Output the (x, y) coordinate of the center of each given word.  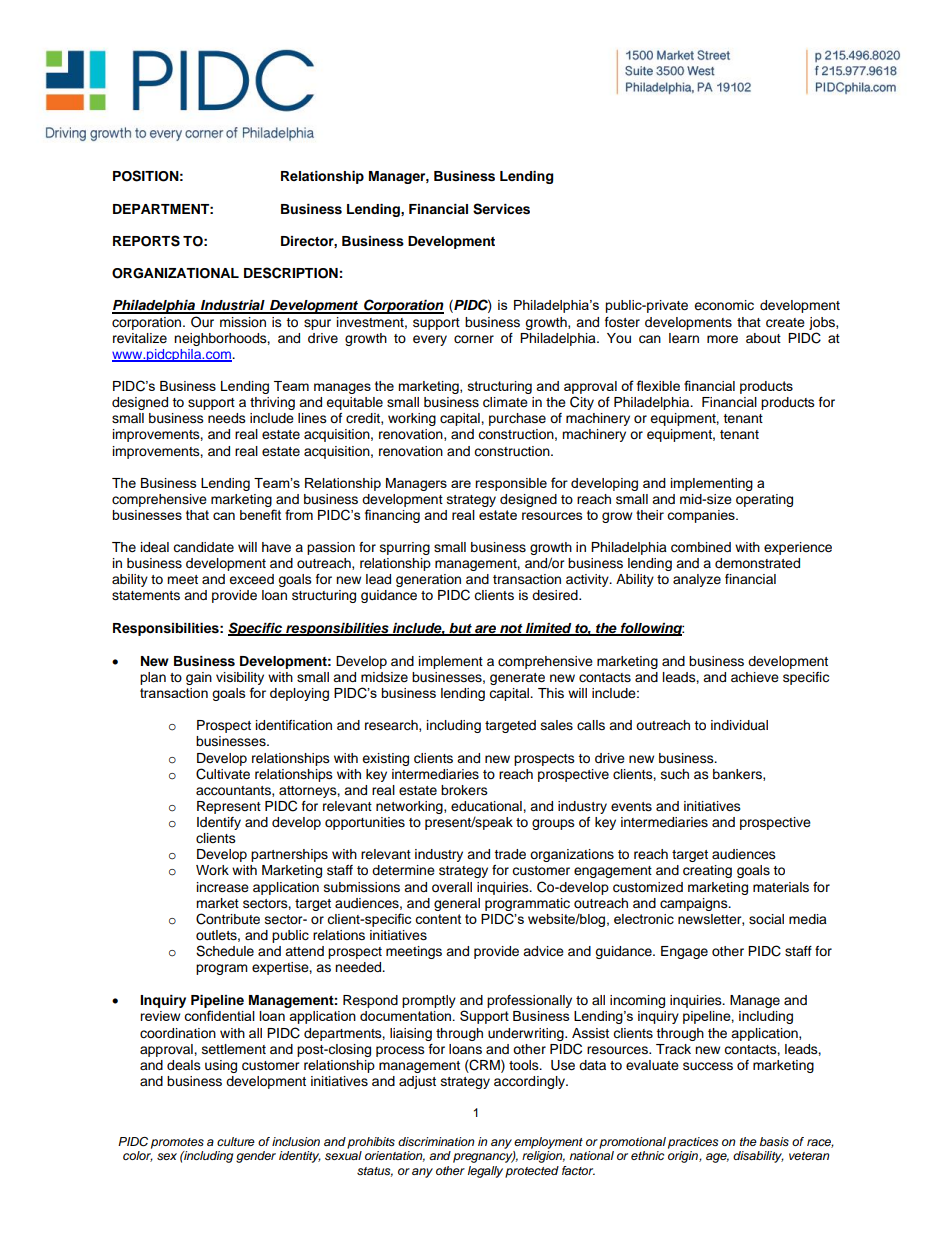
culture (236, 1141)
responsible (511, 484)
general (457, 904)
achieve (755, 677)
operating (764, 500)
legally (485, 1172)
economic (724, 305)
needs (227, 418)
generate (517, 679)
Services (501, 209)
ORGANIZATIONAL (175, 273)
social (766, 919)
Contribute (228, 919)
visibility (240, 680)
